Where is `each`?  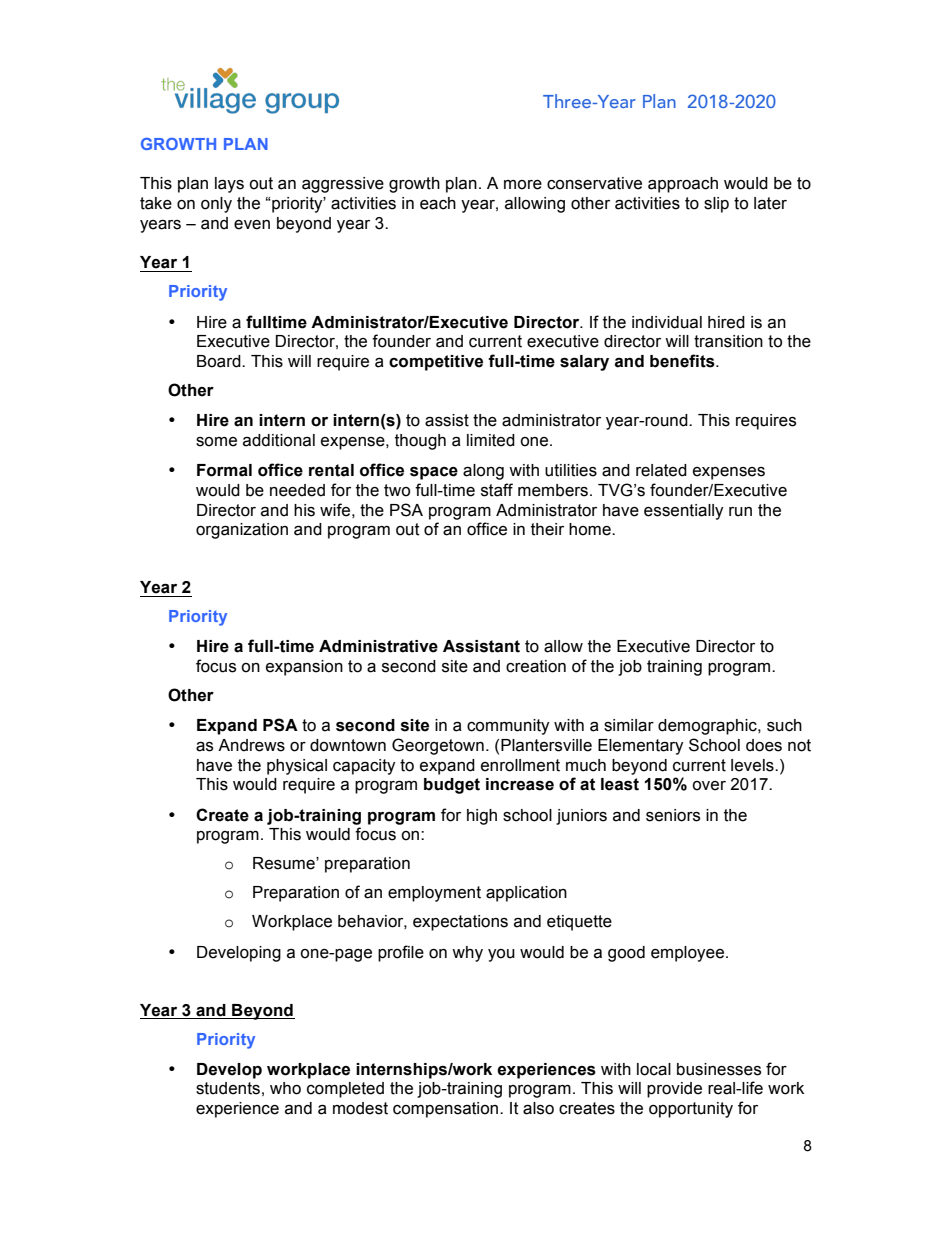
each is located at coordinates (438, 203).
